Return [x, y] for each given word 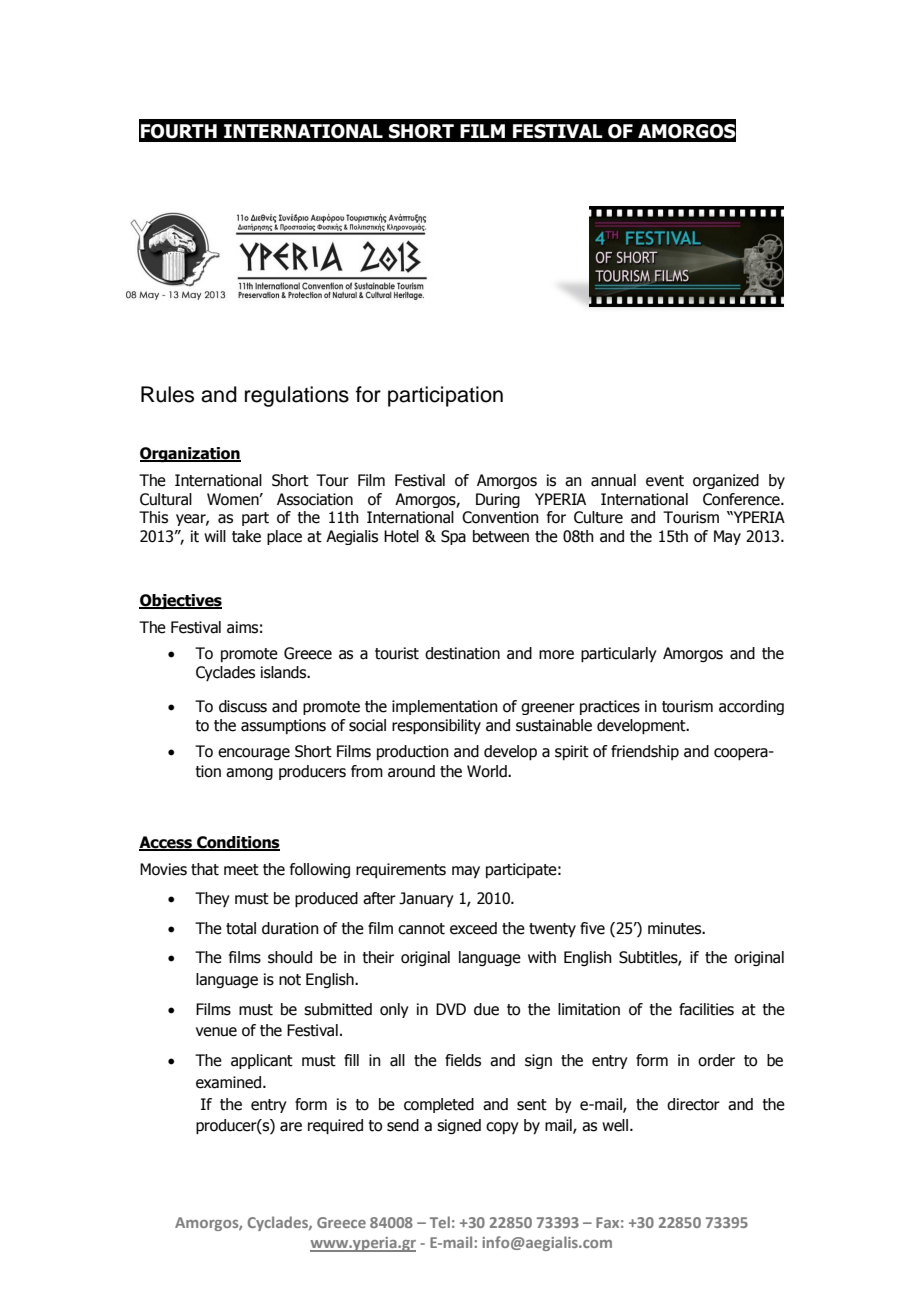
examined [230, 1082]
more [556, 655]
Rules [167, 394]
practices [610, 707]
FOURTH [179, 131]
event [665, 481]
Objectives [180, 601]
